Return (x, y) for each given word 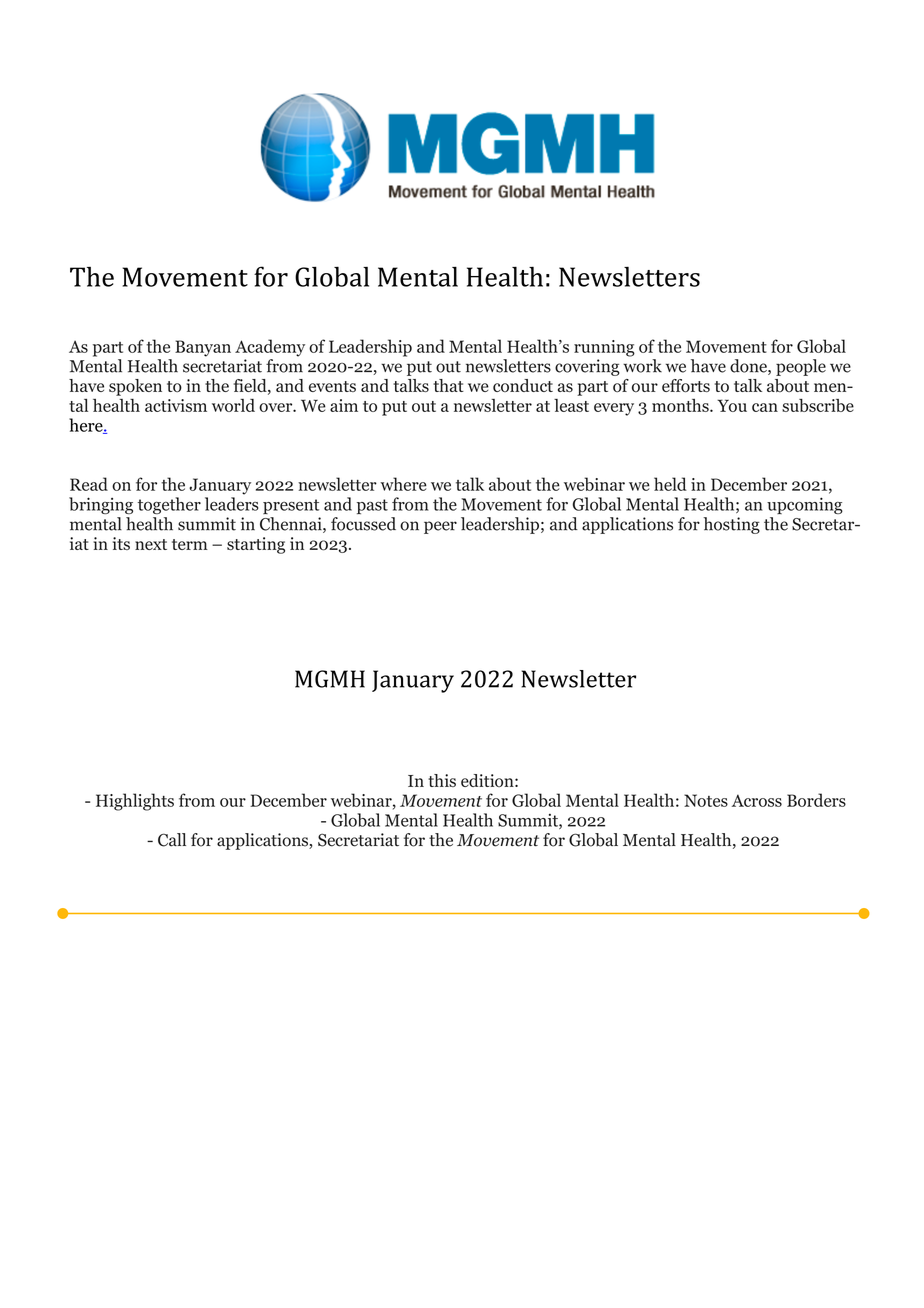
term (190, 544)
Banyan (203, 348)
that (448, 385)
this (442, 780)
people (801, 367)
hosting (731, 525)
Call (172, 840)
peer (440, 527)
